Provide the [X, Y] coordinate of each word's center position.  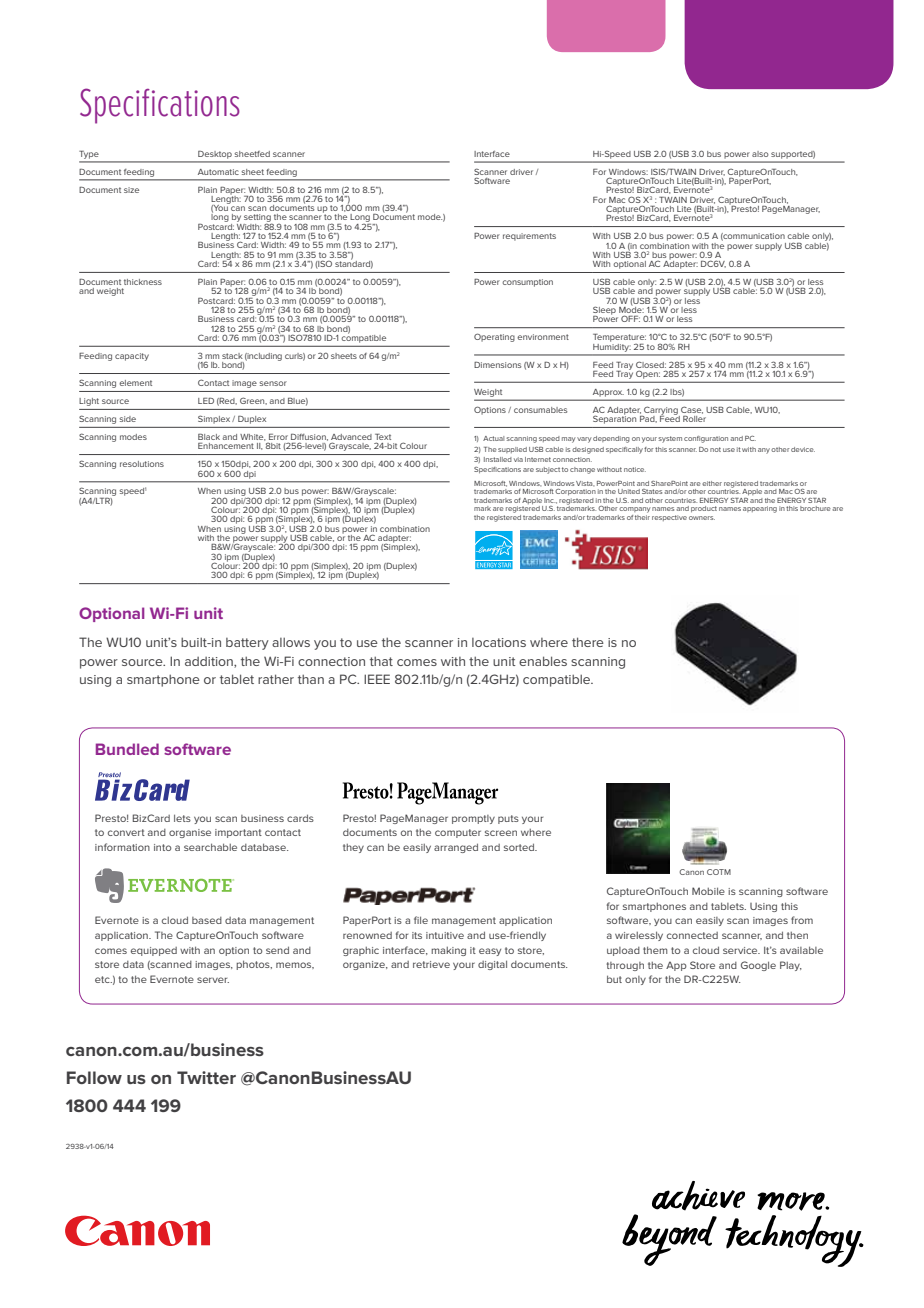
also [760, 154]
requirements [529, 237]
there [588, 642]
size [131, 190]
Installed [498, 459]
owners [702, 518]
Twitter [206, 1077]
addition [210, 662]
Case [692, 410]
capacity [132, 357]
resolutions [142, 464]
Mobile [708, 891]
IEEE [377, 679]
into [162, 847]
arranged [456, 848]
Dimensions [497, 365]
